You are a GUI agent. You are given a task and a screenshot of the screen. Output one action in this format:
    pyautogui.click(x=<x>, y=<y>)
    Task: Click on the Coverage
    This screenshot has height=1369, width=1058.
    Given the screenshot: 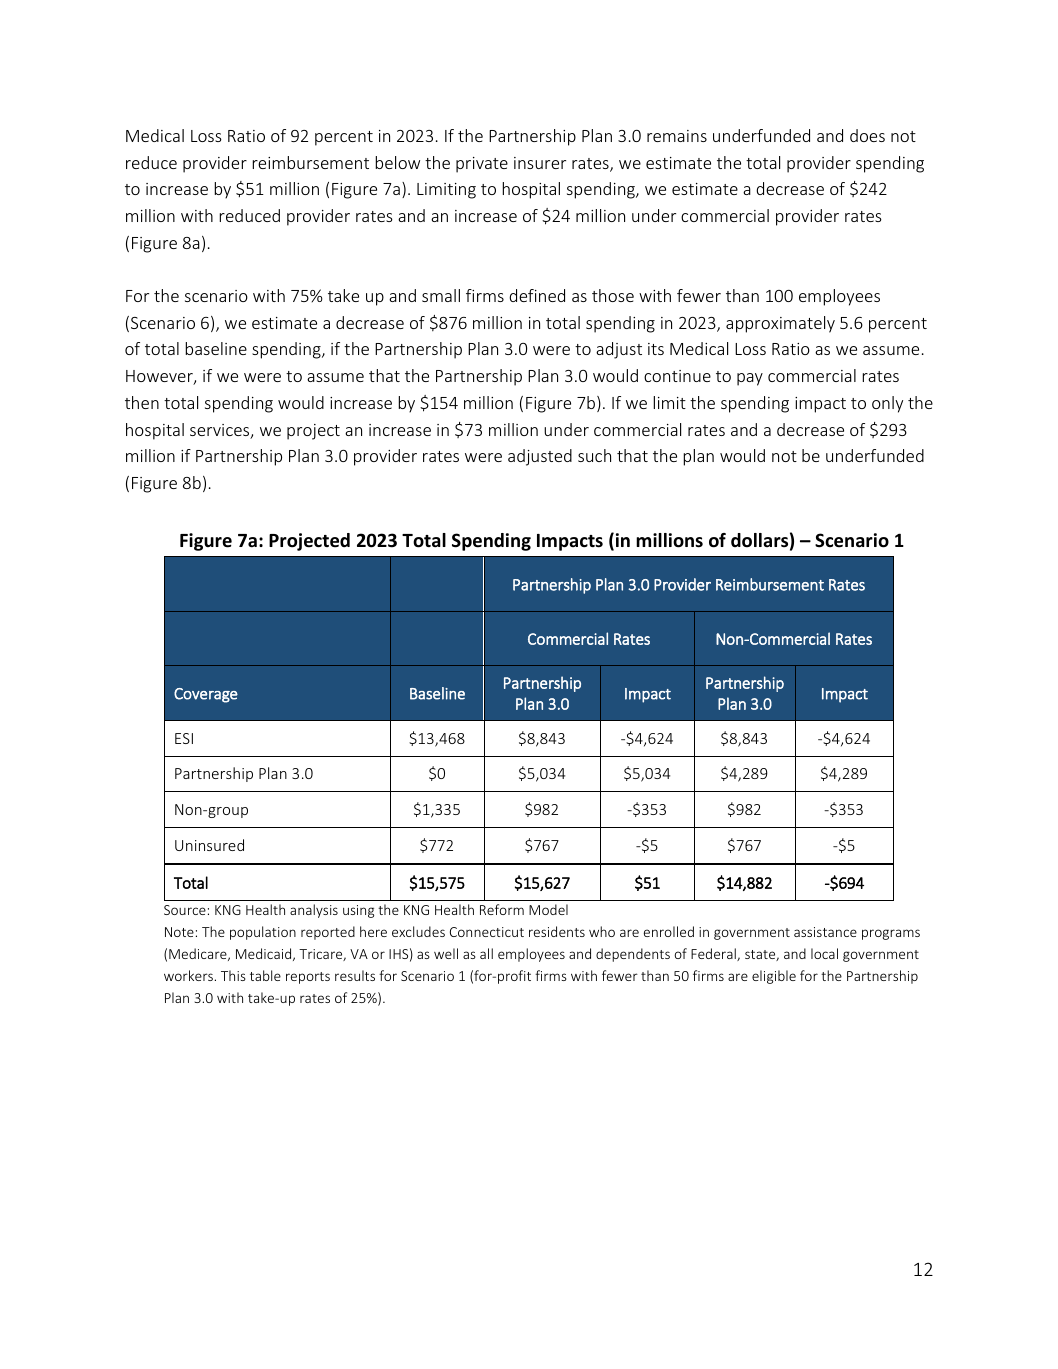 What is the action you would take?
    pyautogui.click(x=206, y=695)
